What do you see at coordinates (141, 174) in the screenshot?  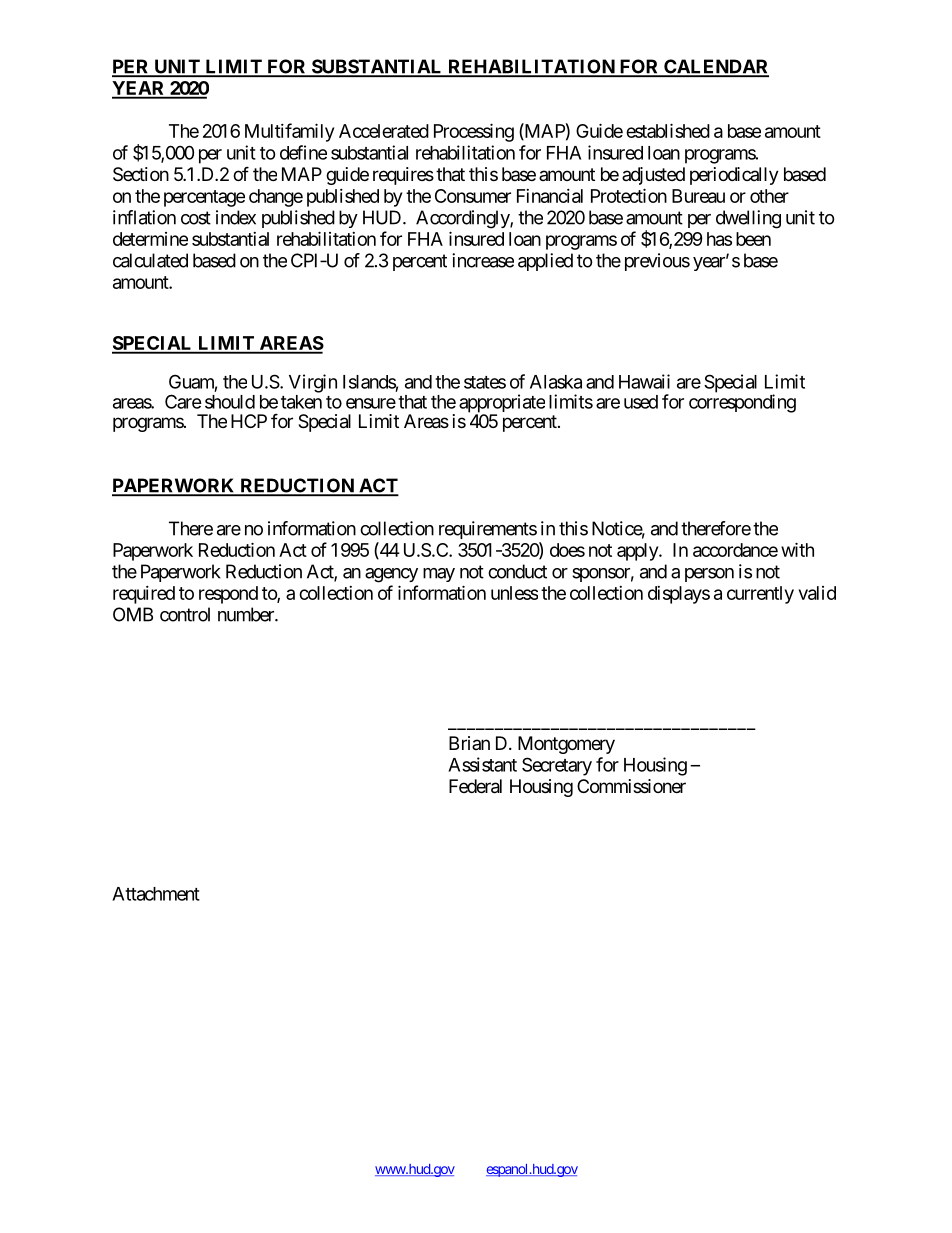 I see `Section` at bounding box center [141, 174].
